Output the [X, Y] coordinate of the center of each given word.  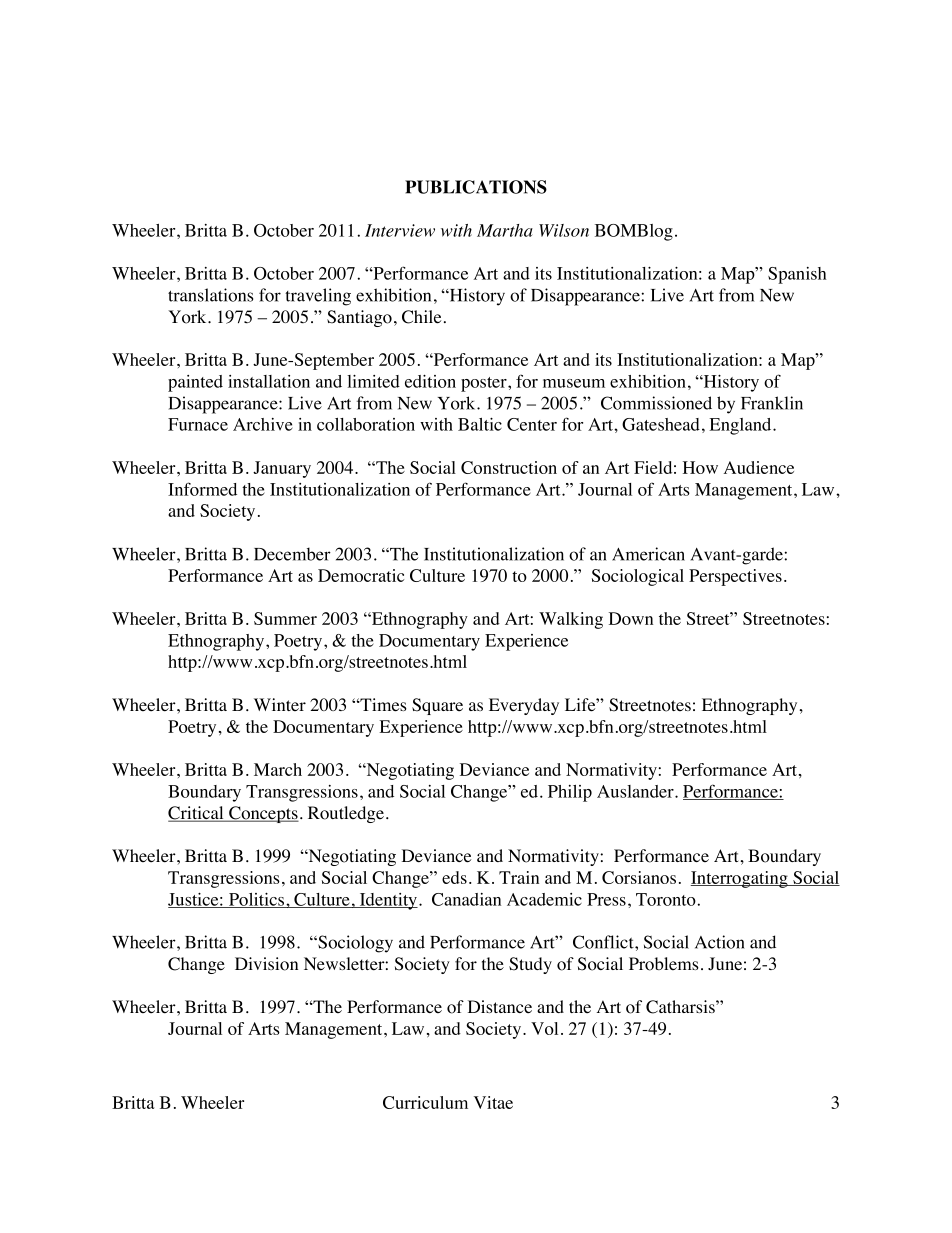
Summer [285, 618]
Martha [505, 230]
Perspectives [735, 577]
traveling [318, 297]
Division [266, 964]
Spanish [797, 275]
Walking [571, 620]
